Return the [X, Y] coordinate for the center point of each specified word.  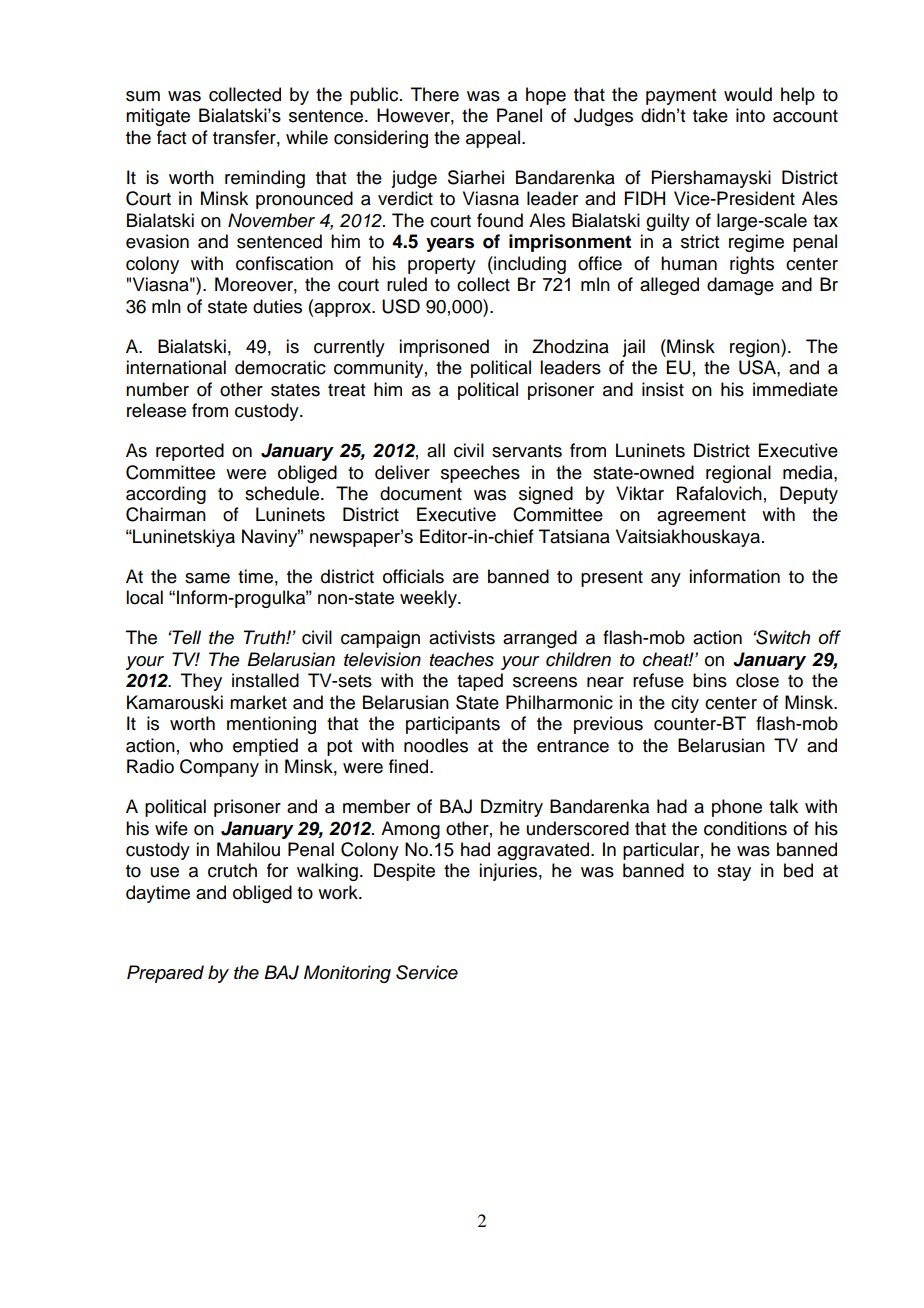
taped [480, 682]
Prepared [165, 974]
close [757, 680]
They [201, 682]
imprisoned [444, 348]
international [176, 367]
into [750, 115]
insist [663, 389]
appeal [494, 139]
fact [171, 137]
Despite [404, 872]
